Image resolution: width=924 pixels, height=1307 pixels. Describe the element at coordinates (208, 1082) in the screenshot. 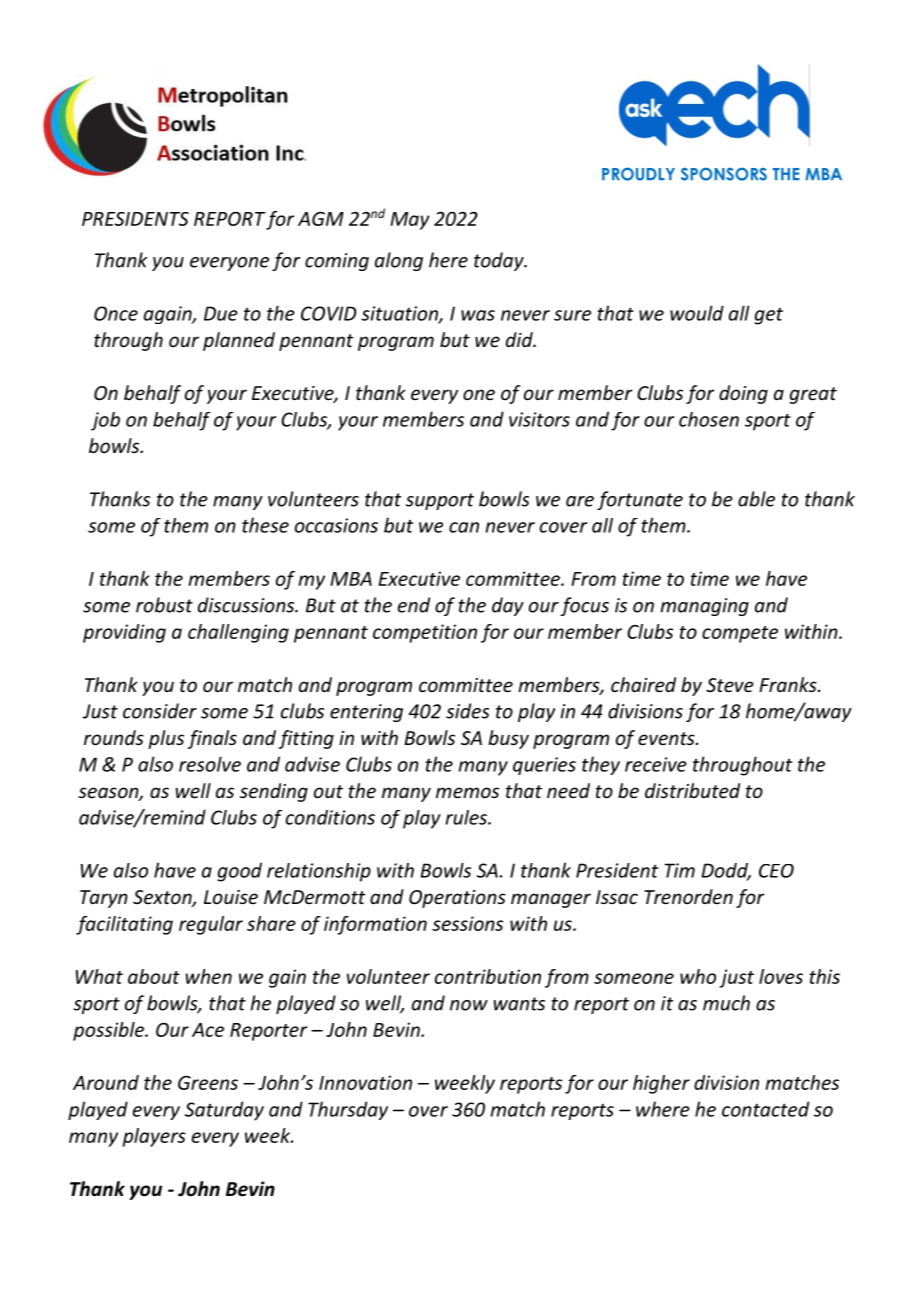

I see `Greens` at that location.
